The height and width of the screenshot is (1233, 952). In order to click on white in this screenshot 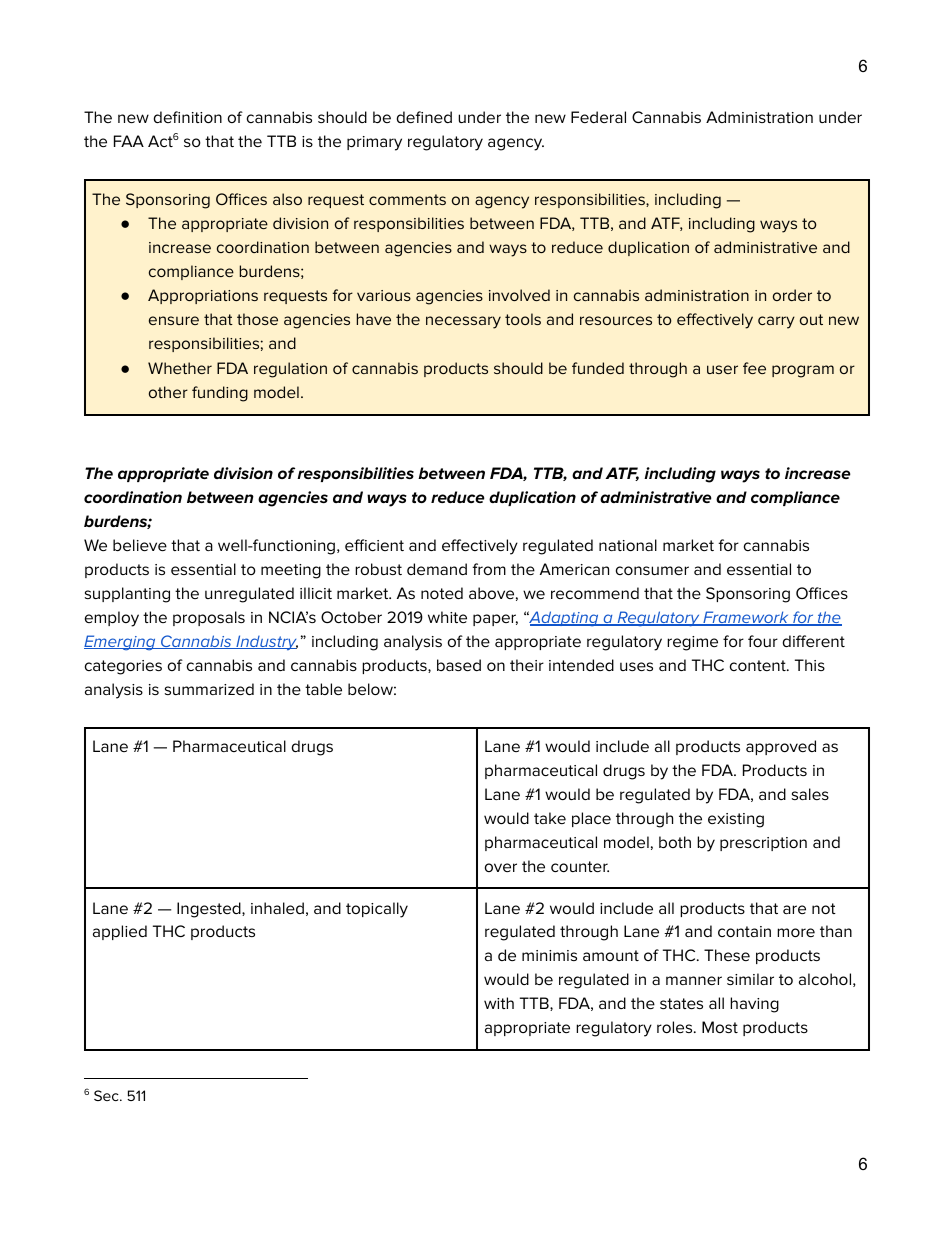, I will do `click(447, 617)`.
